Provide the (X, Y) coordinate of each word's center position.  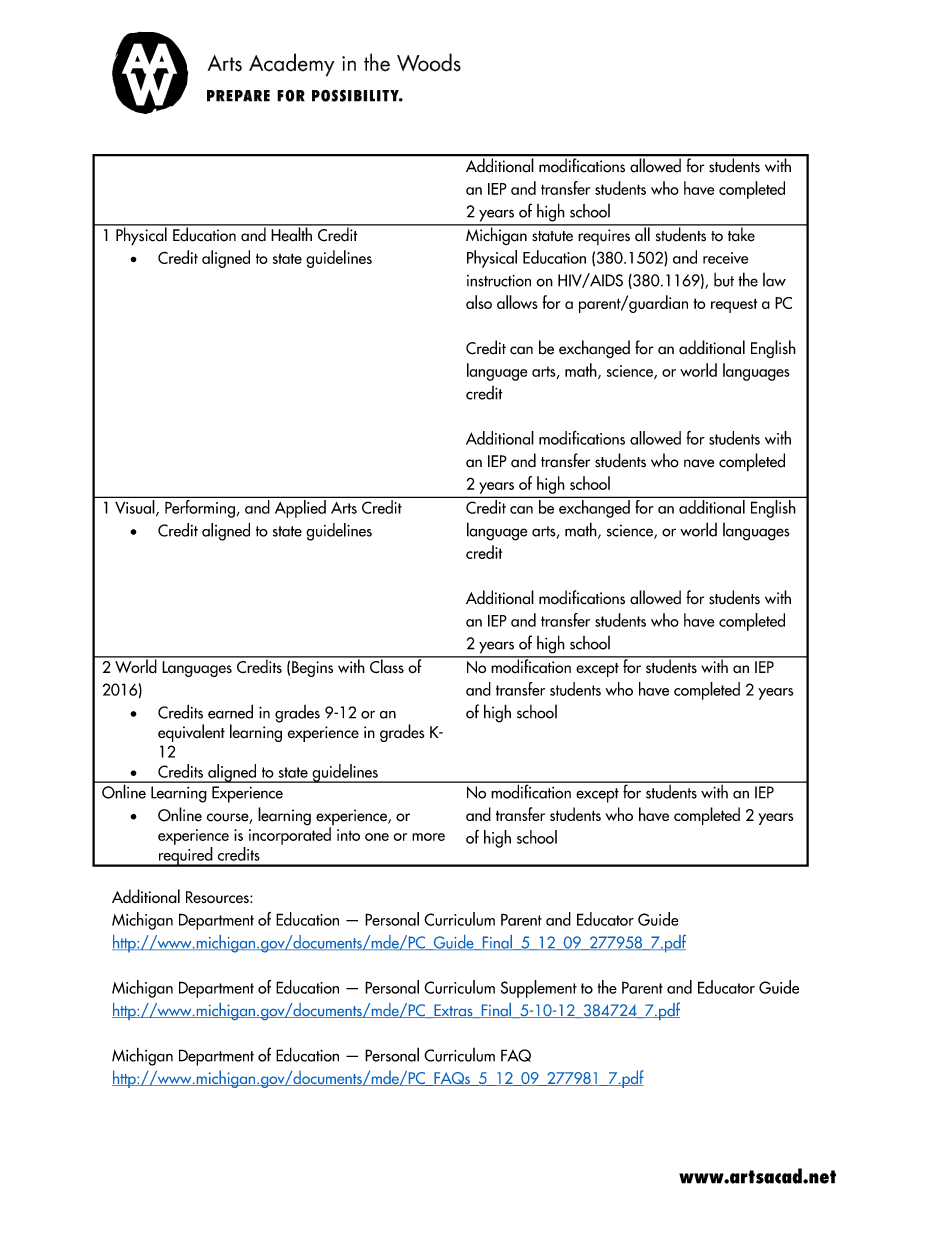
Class (387, 665)
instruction (499, 280)
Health (291, 233)
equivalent (191, 733)
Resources (218, 897)
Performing (200, 507)
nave (699, 463)
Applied (300, 509)
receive (725, 258)
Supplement (539, 989)
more (428, 837)
